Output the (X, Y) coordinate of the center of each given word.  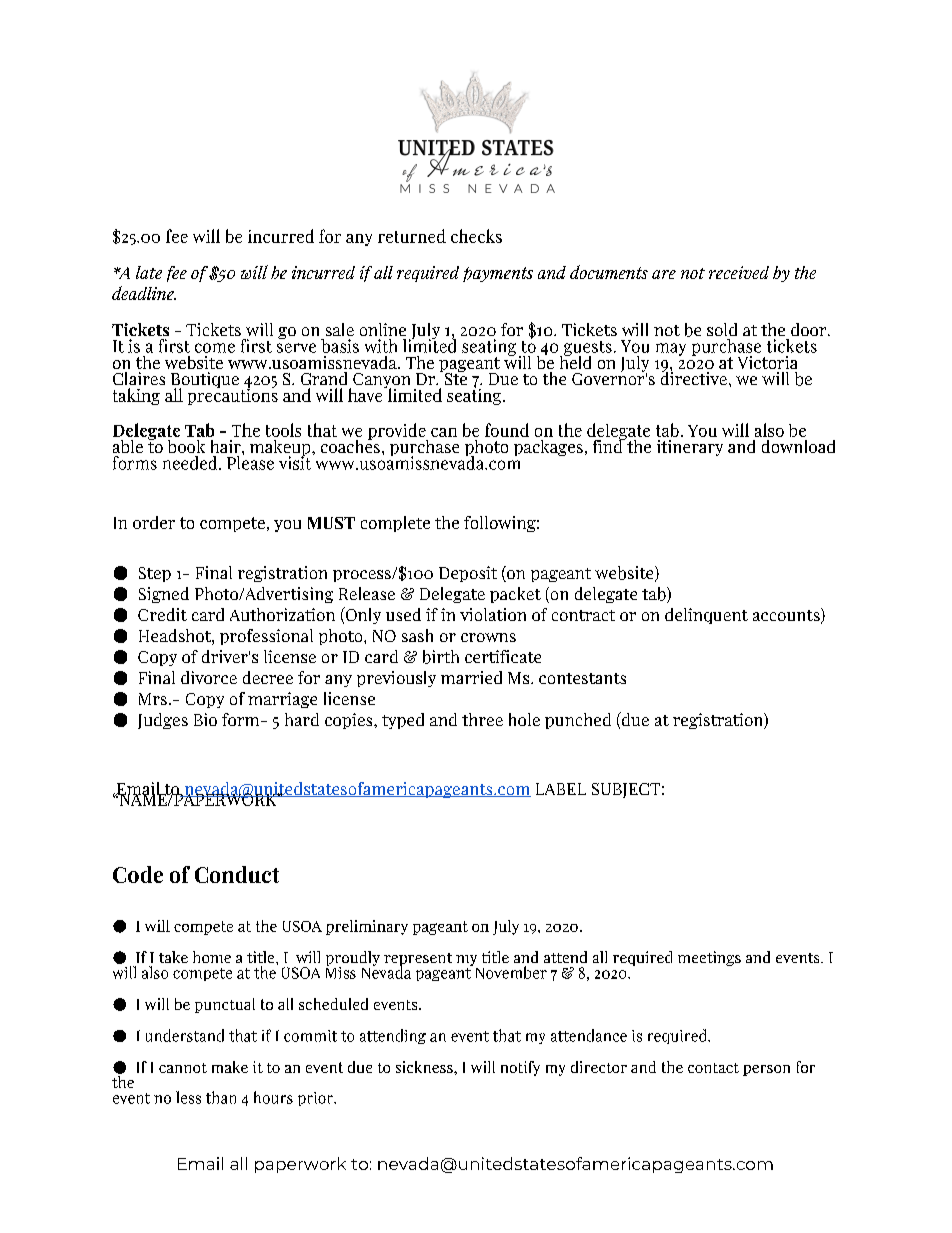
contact (713, 1068)
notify (520, 1068)
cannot (183, 1068)
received (739, 272)
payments (498, 274)
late (149, 272)
